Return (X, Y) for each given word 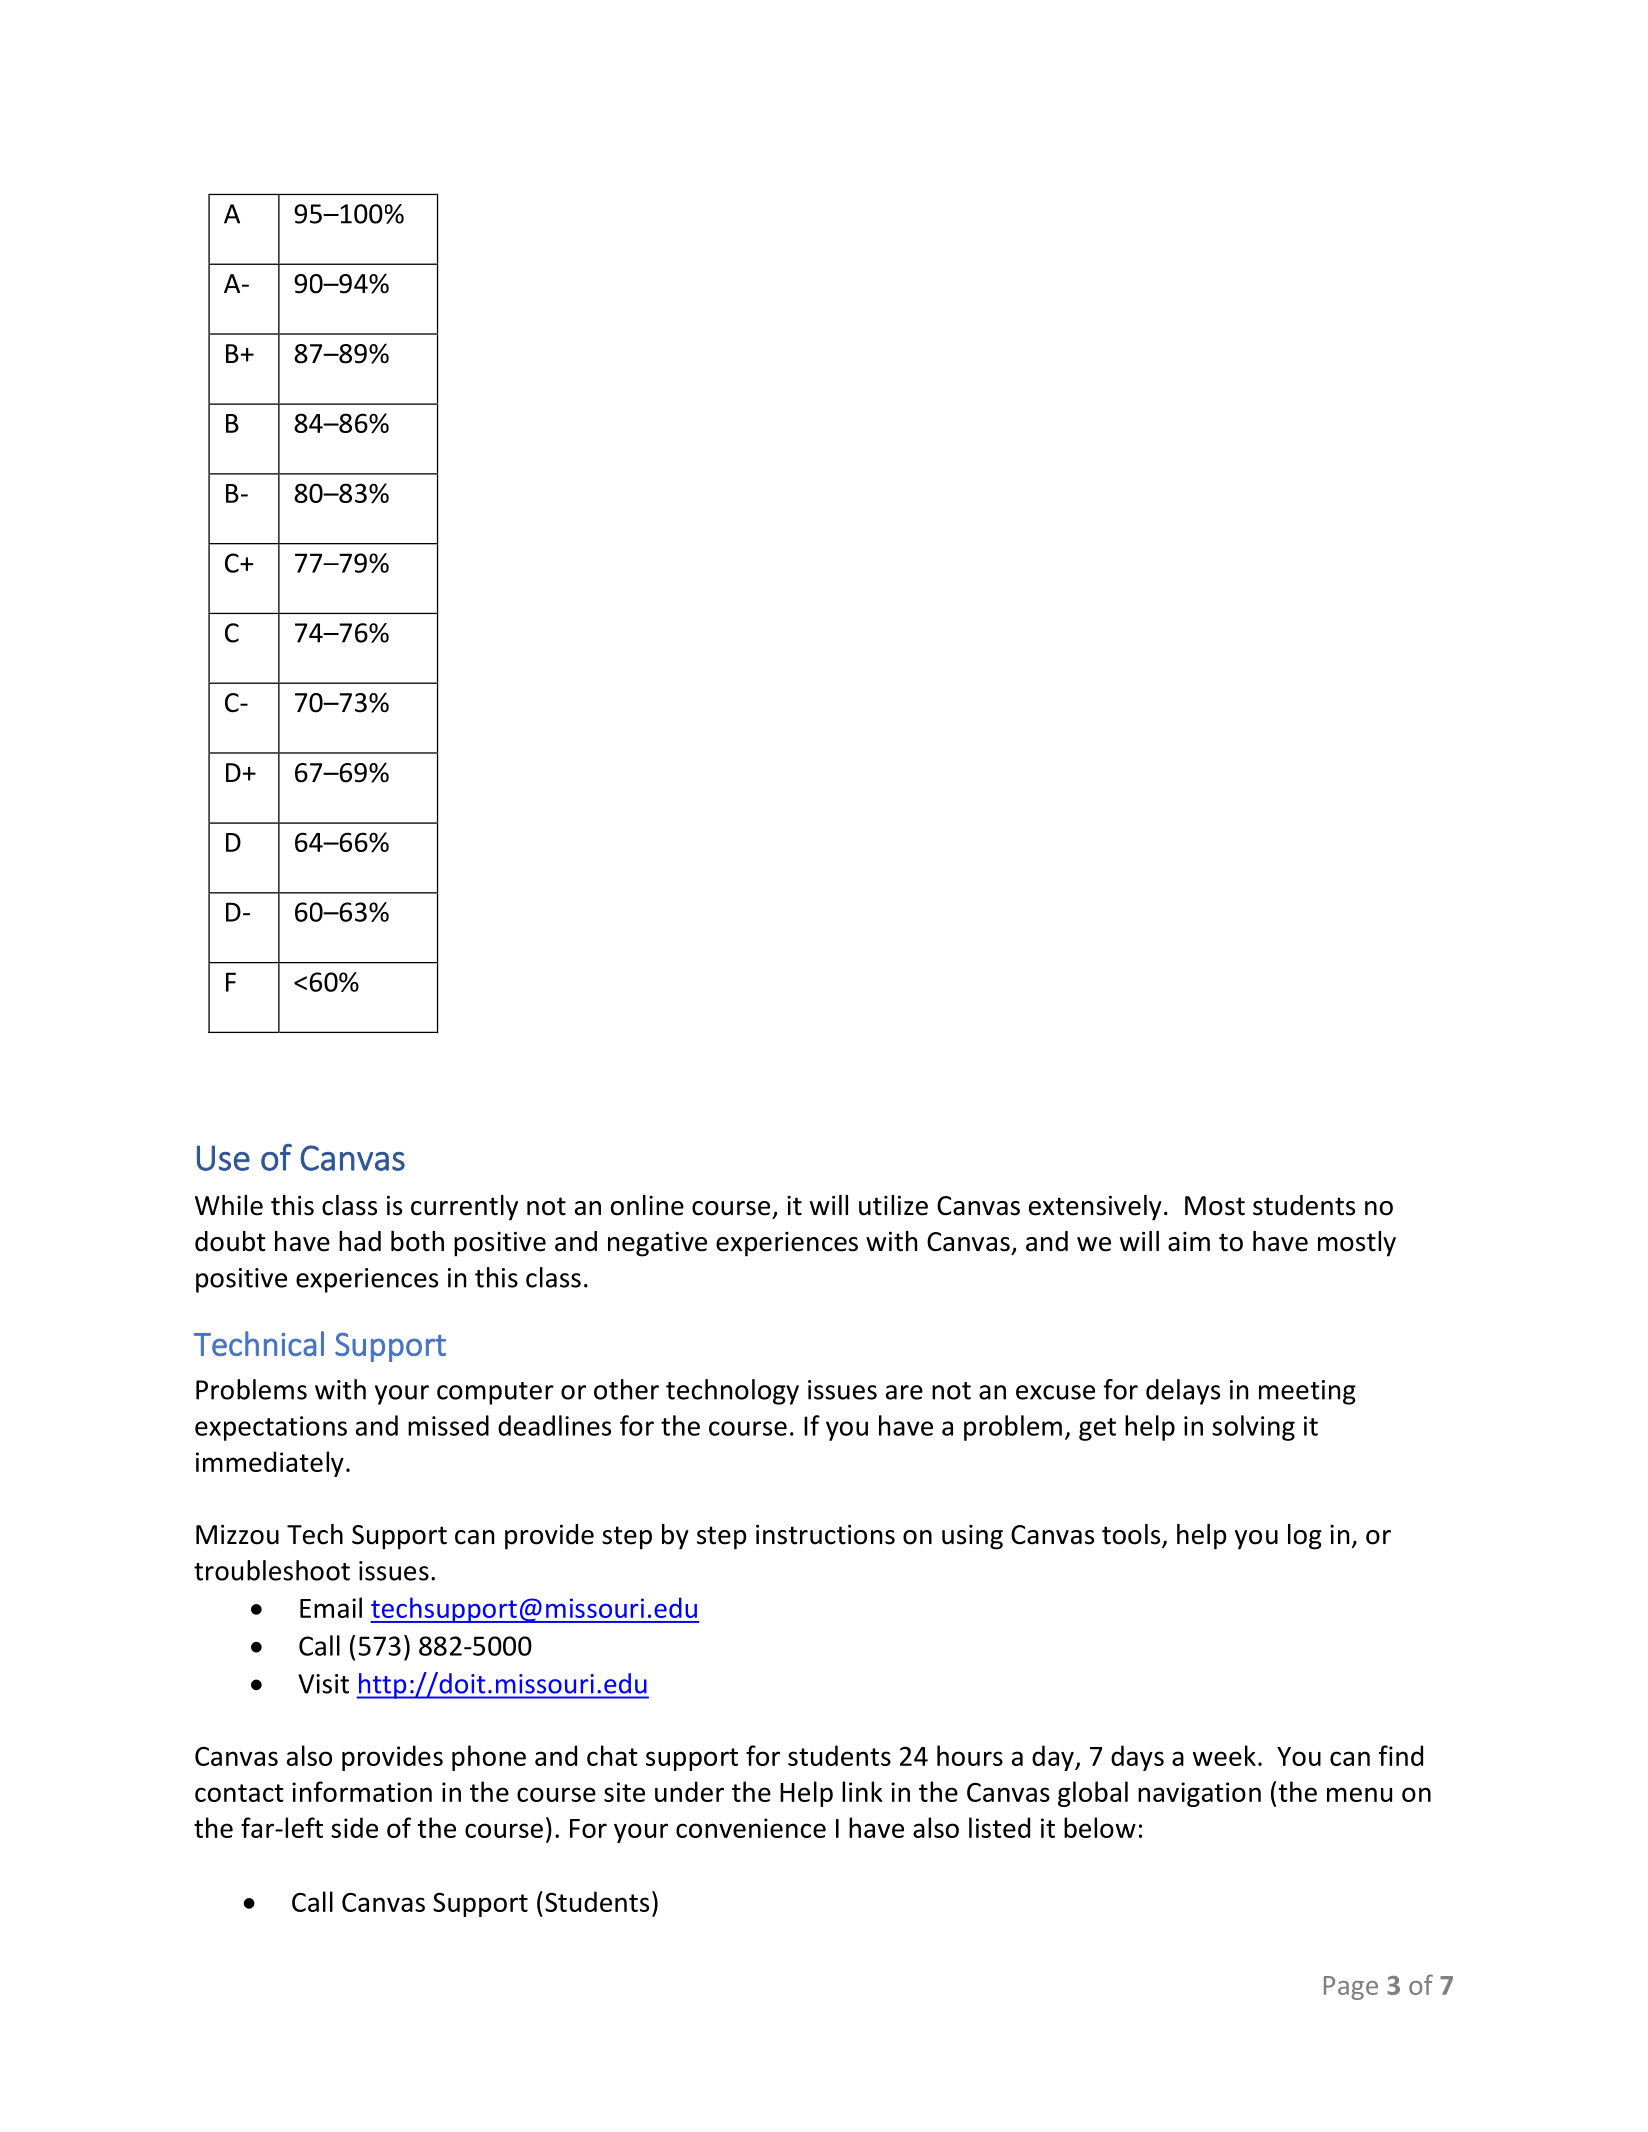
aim (1189, 1242)
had (360, 1241)
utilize (893, 1205)
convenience (751, 1828)
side (354, 1827)
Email (331, 1607)
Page (1351, 1988)
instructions (825, 1535)
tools (1132, 1535)
